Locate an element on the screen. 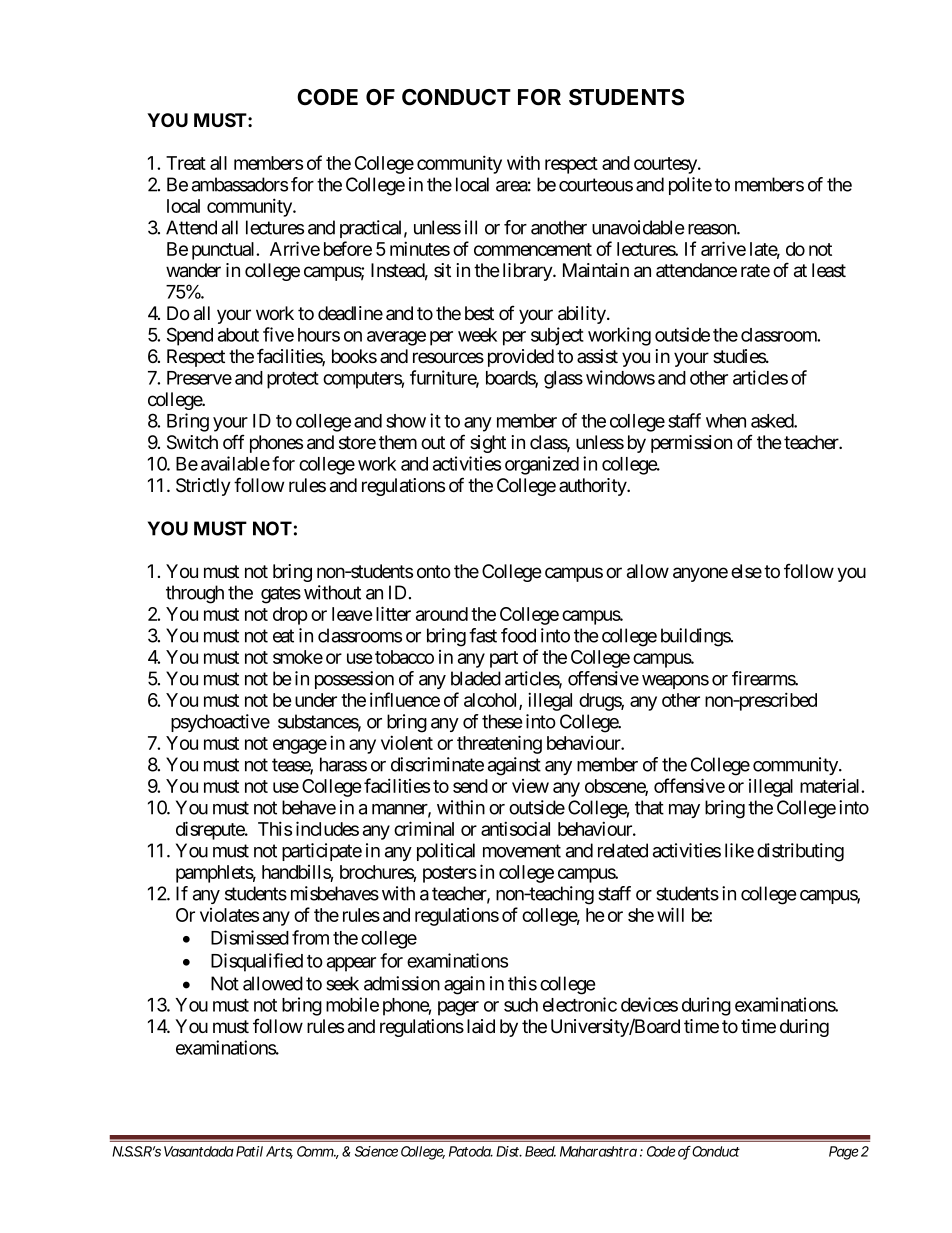 The width and height of the screenshot is (952, 1233). gates is located at coordinates (281, 595).
